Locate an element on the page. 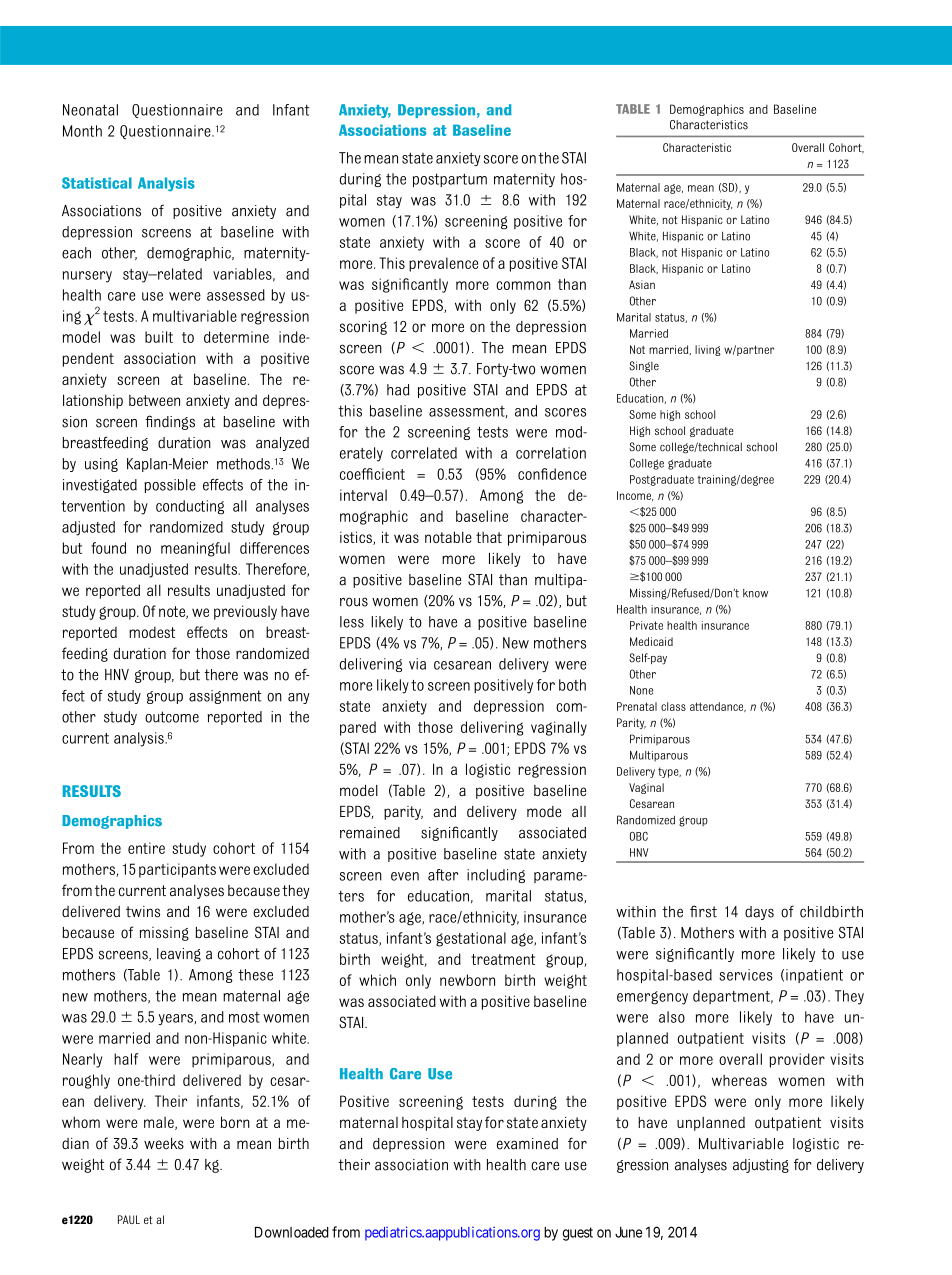  adjusting is located at coordinates (761, 1166).
